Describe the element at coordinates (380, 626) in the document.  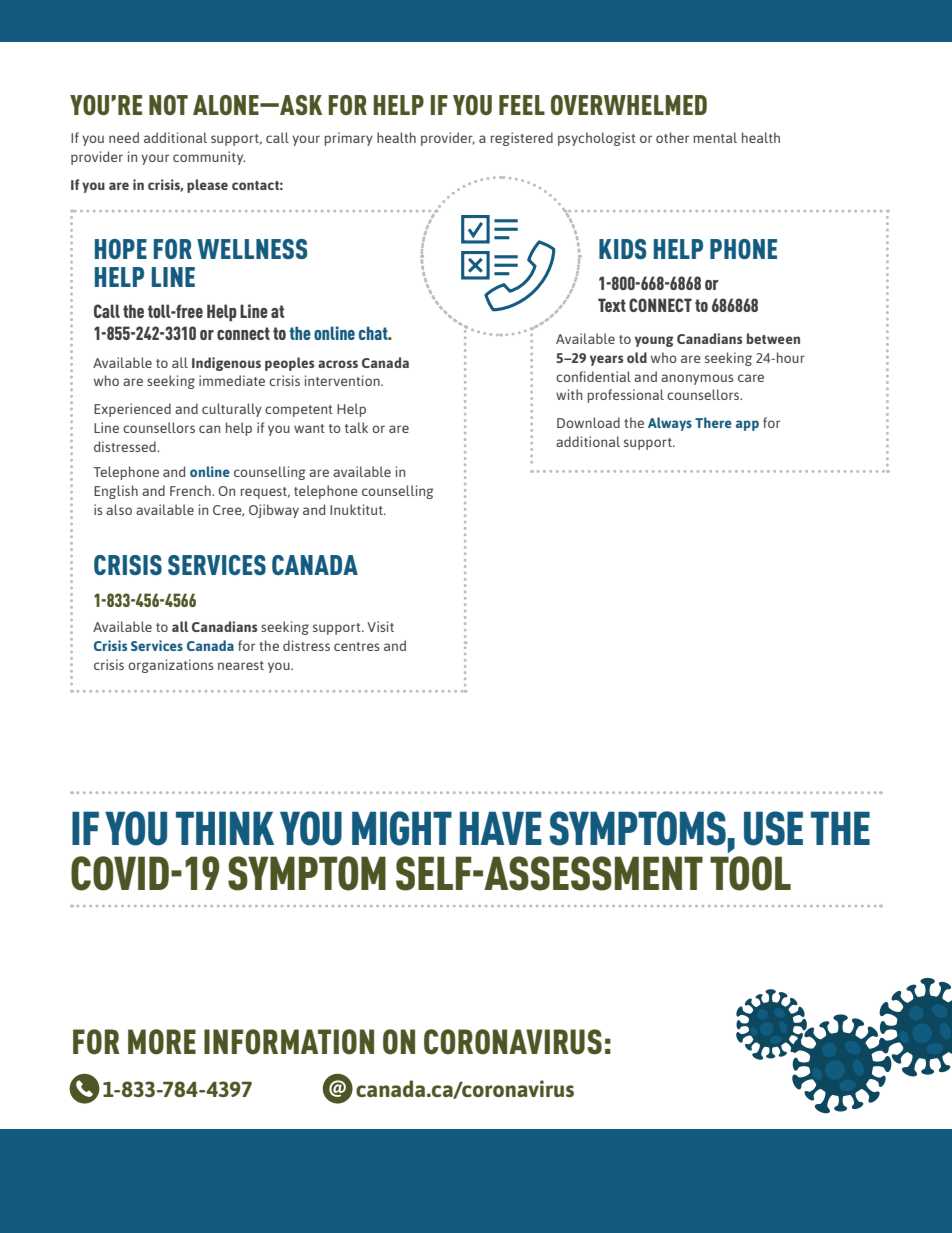
I see `Visit` at that location.
